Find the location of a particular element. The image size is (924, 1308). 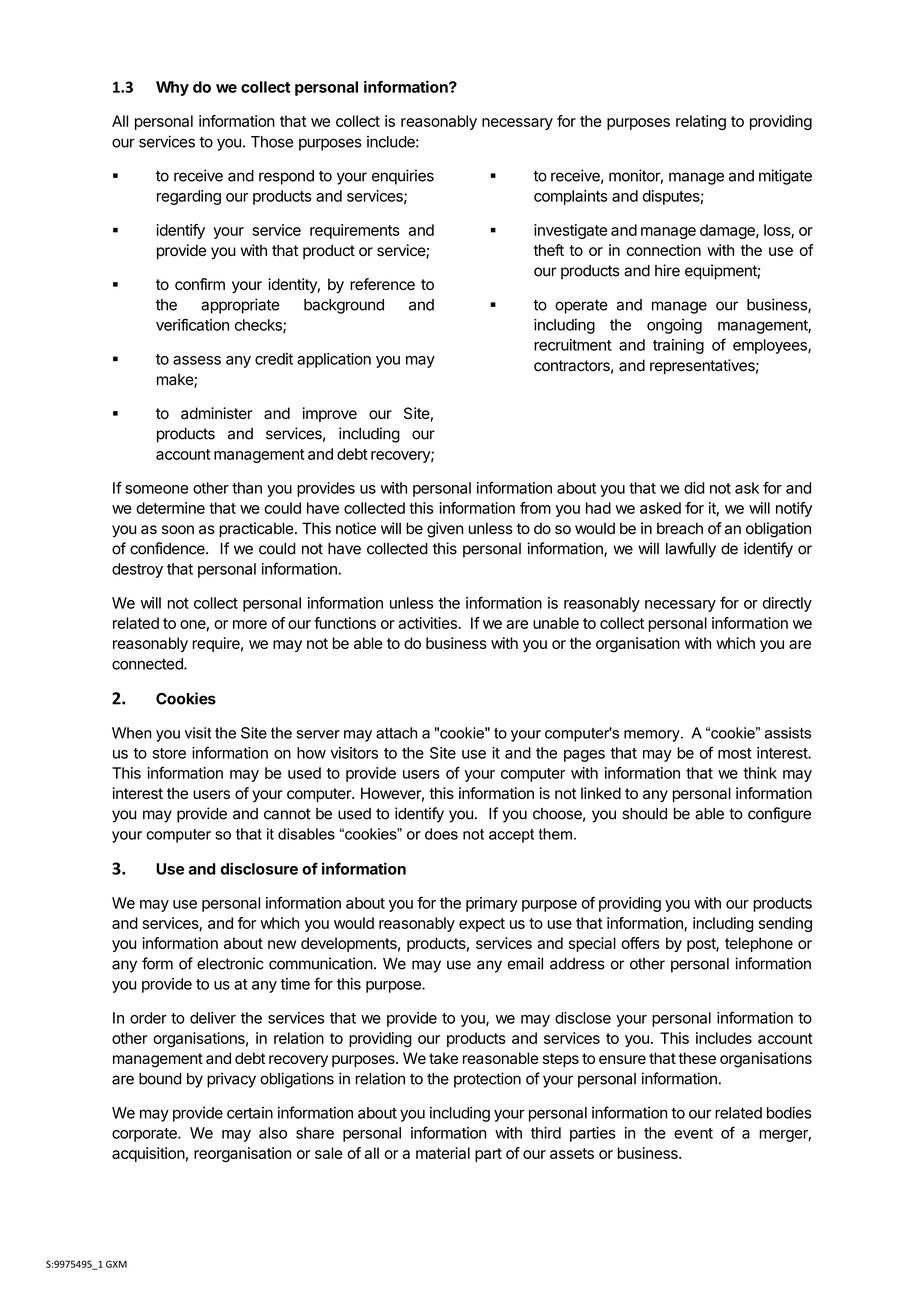

relating is located at coordinates (701, 122).
